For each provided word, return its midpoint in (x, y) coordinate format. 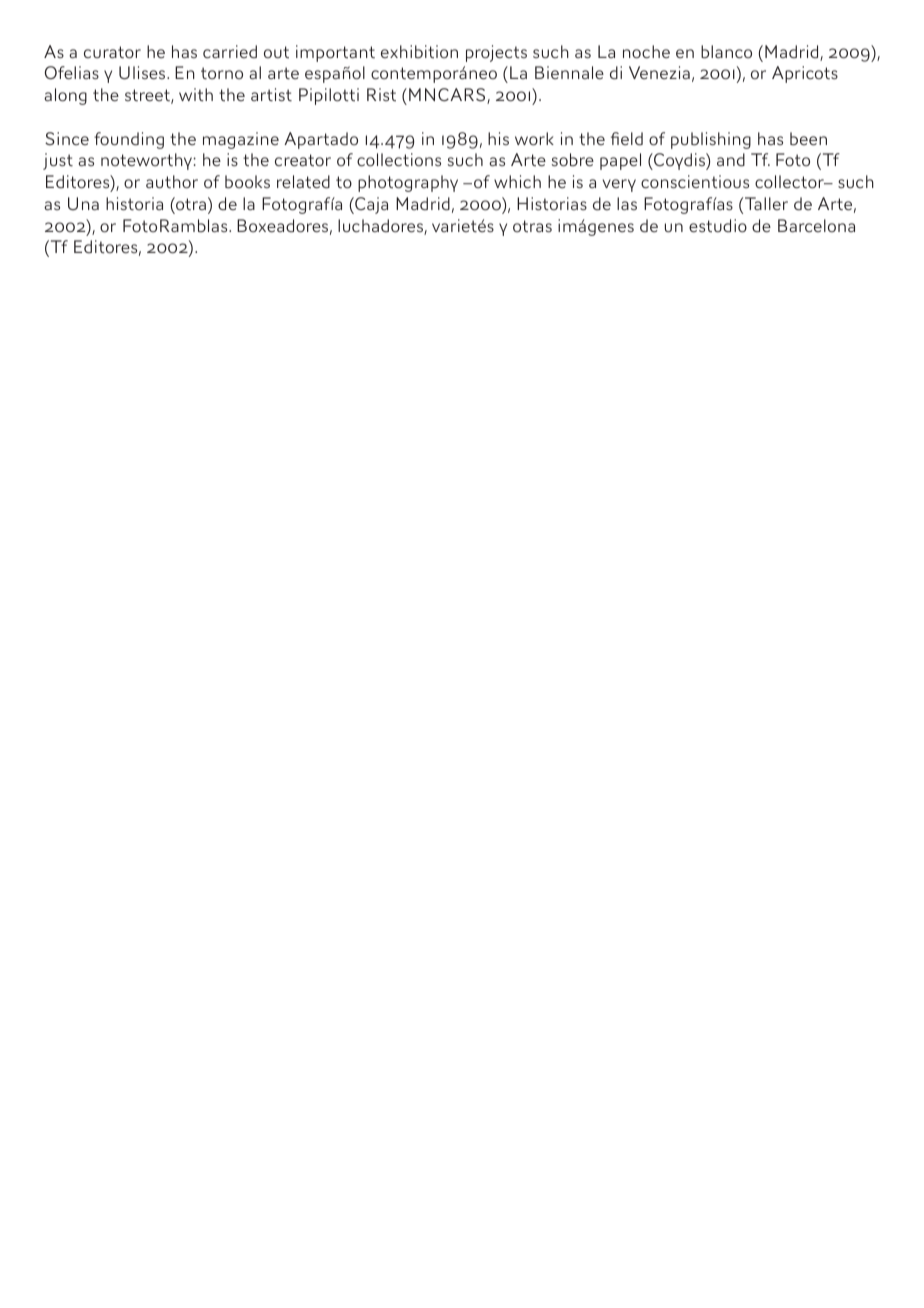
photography (408, 183)
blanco (726, 52)
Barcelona (816, 226)
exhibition (419, 52)
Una (83, 203)
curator (112, 52)
